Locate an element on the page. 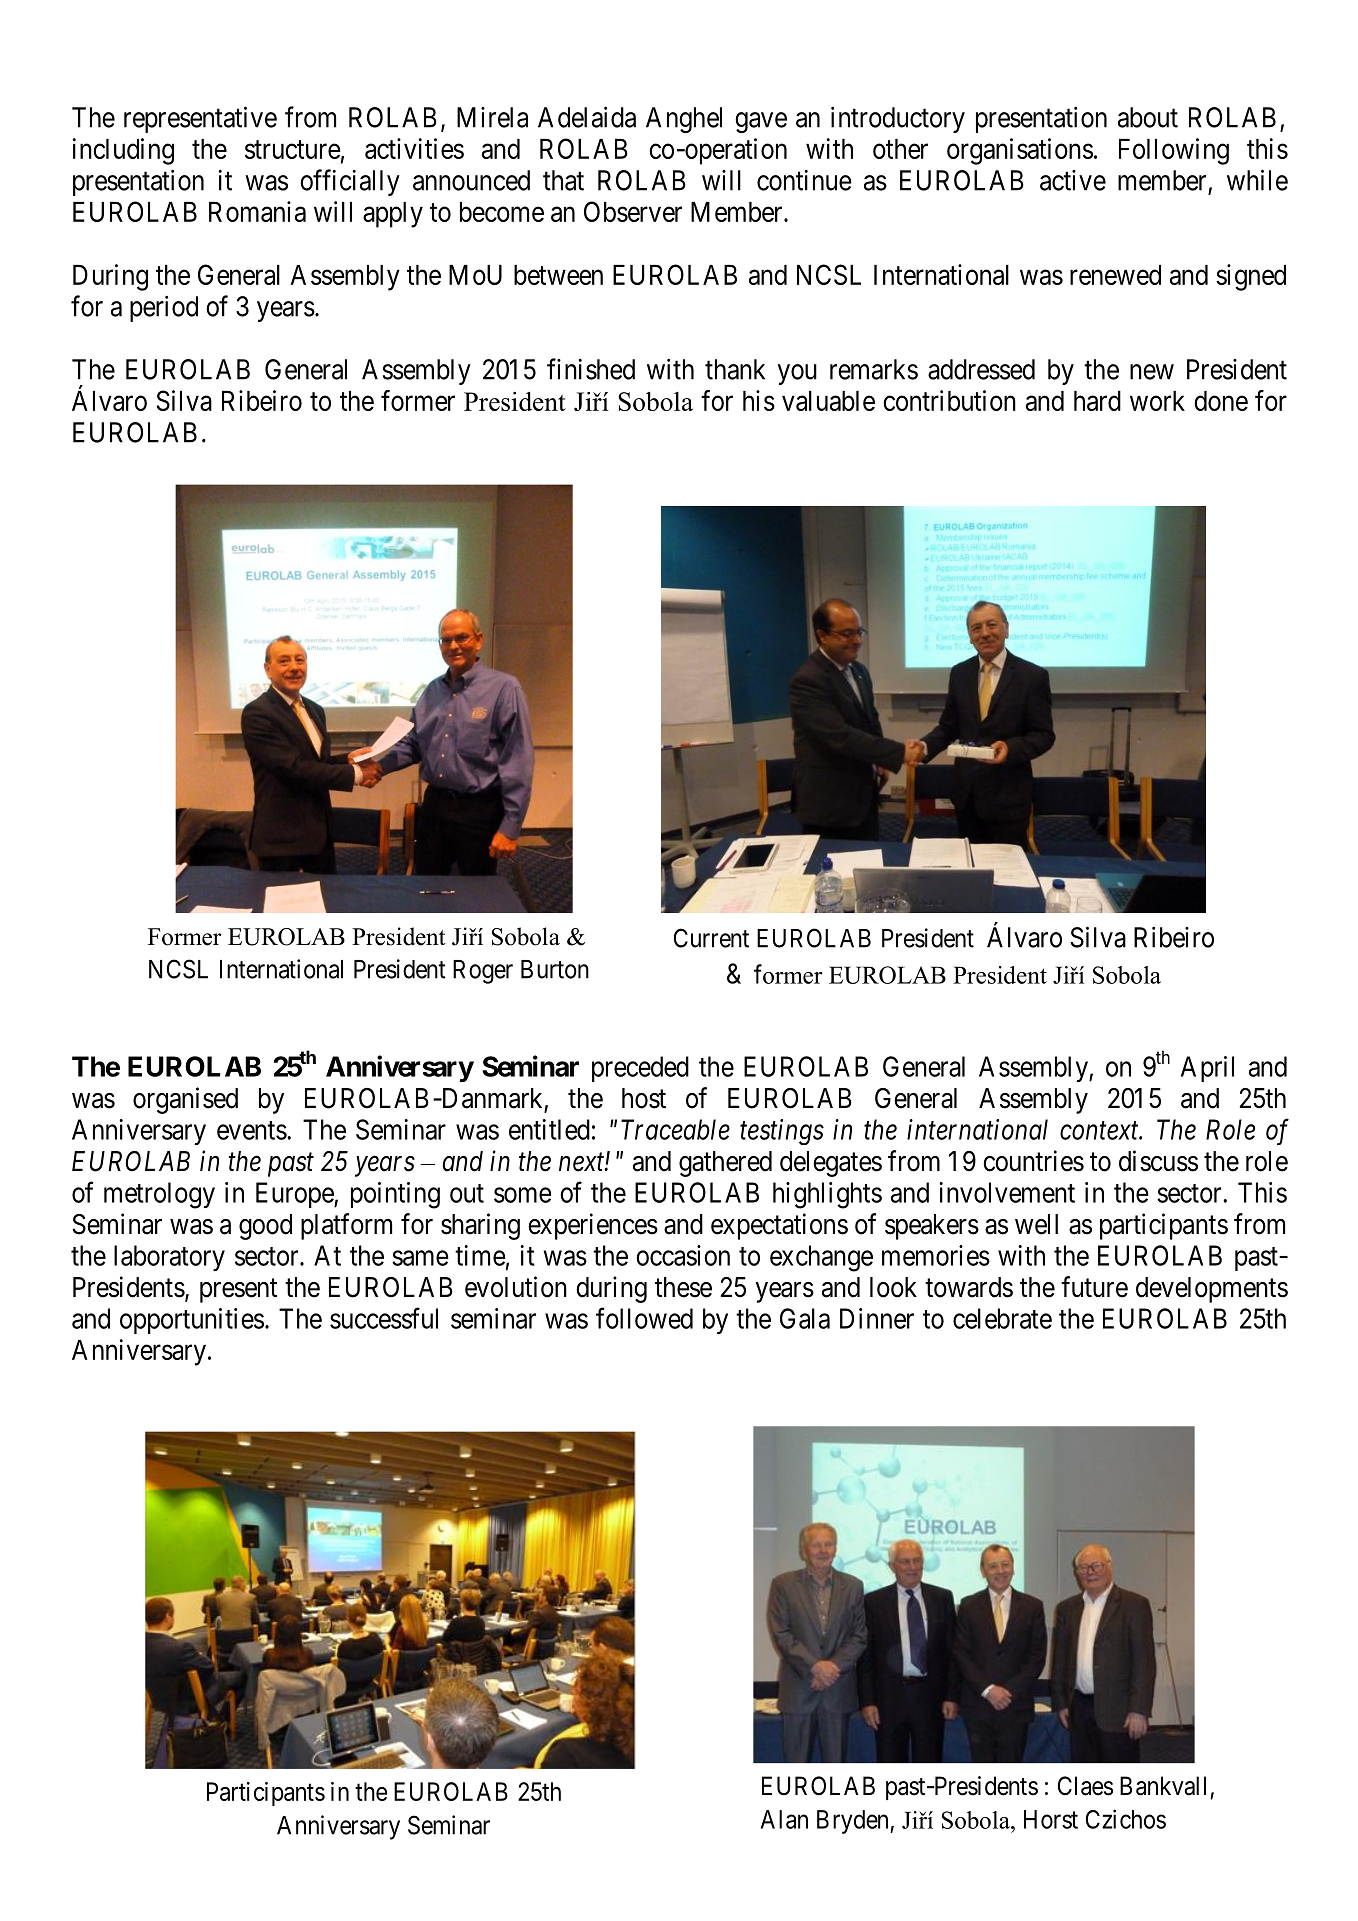 The height and width of the image is (1921, 1358). Alan is located at coordinates (784, 1819).
